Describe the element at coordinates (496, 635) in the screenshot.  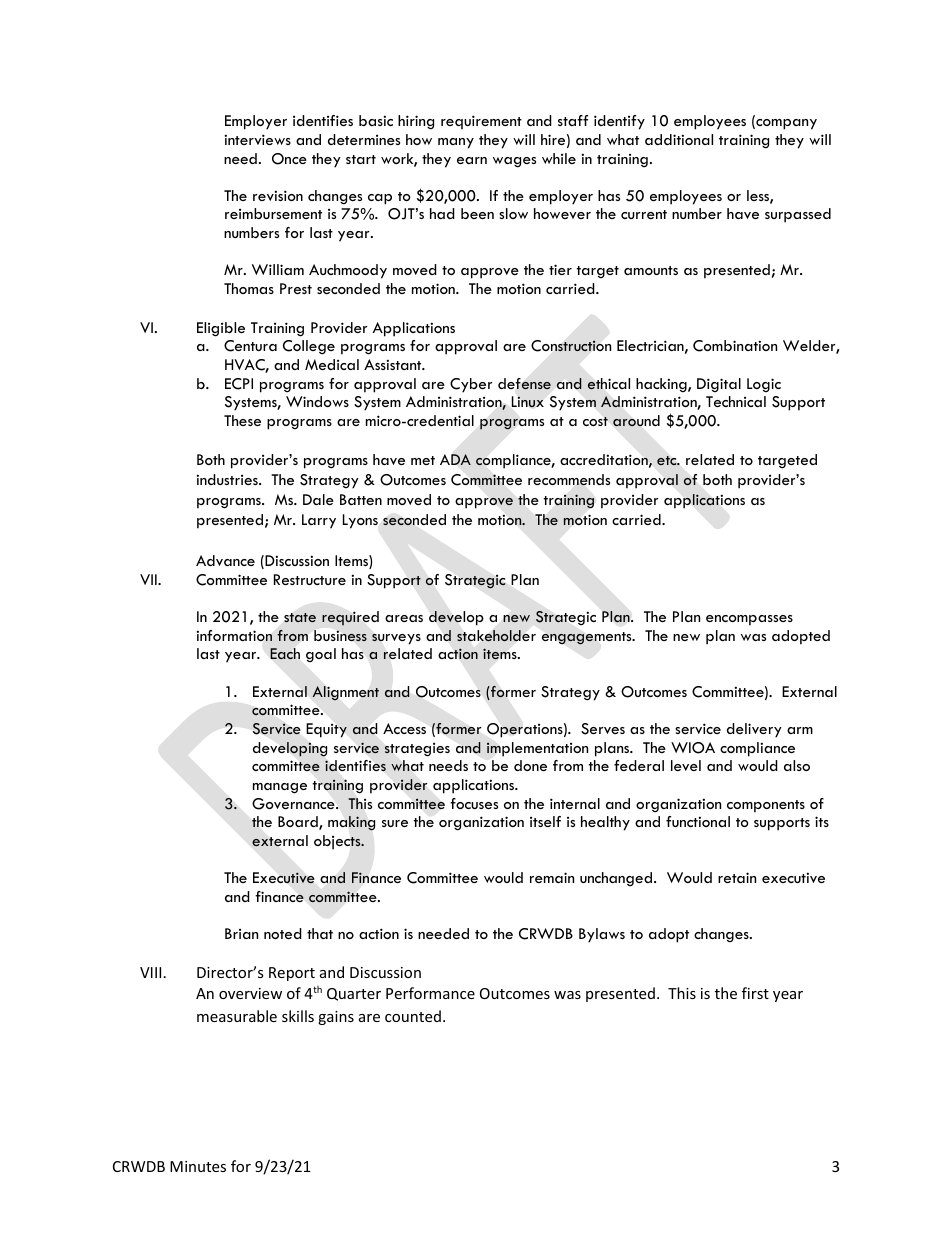
I see `stakeholder` at that location.
